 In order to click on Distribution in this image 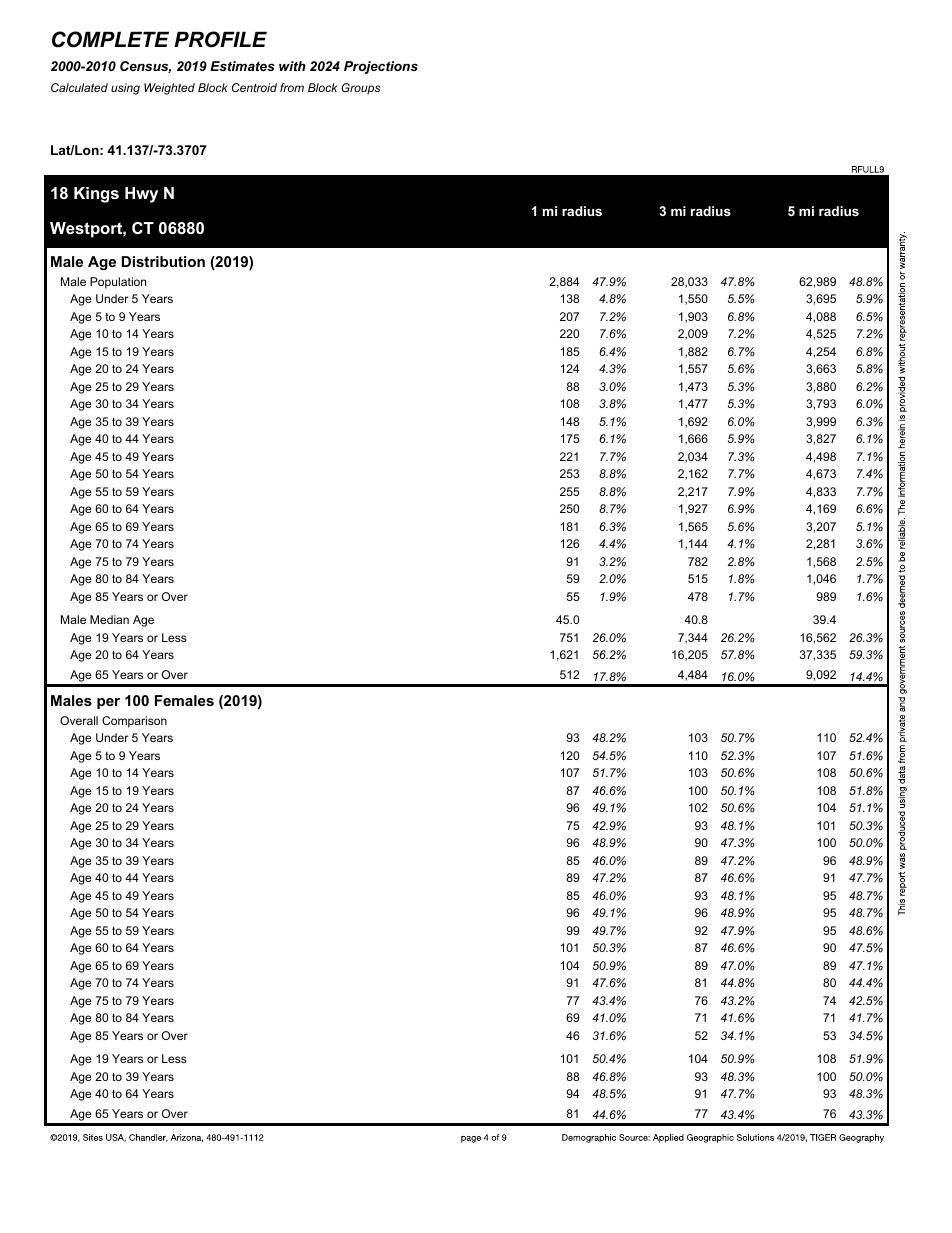, I will do `click(163, 261)`.
